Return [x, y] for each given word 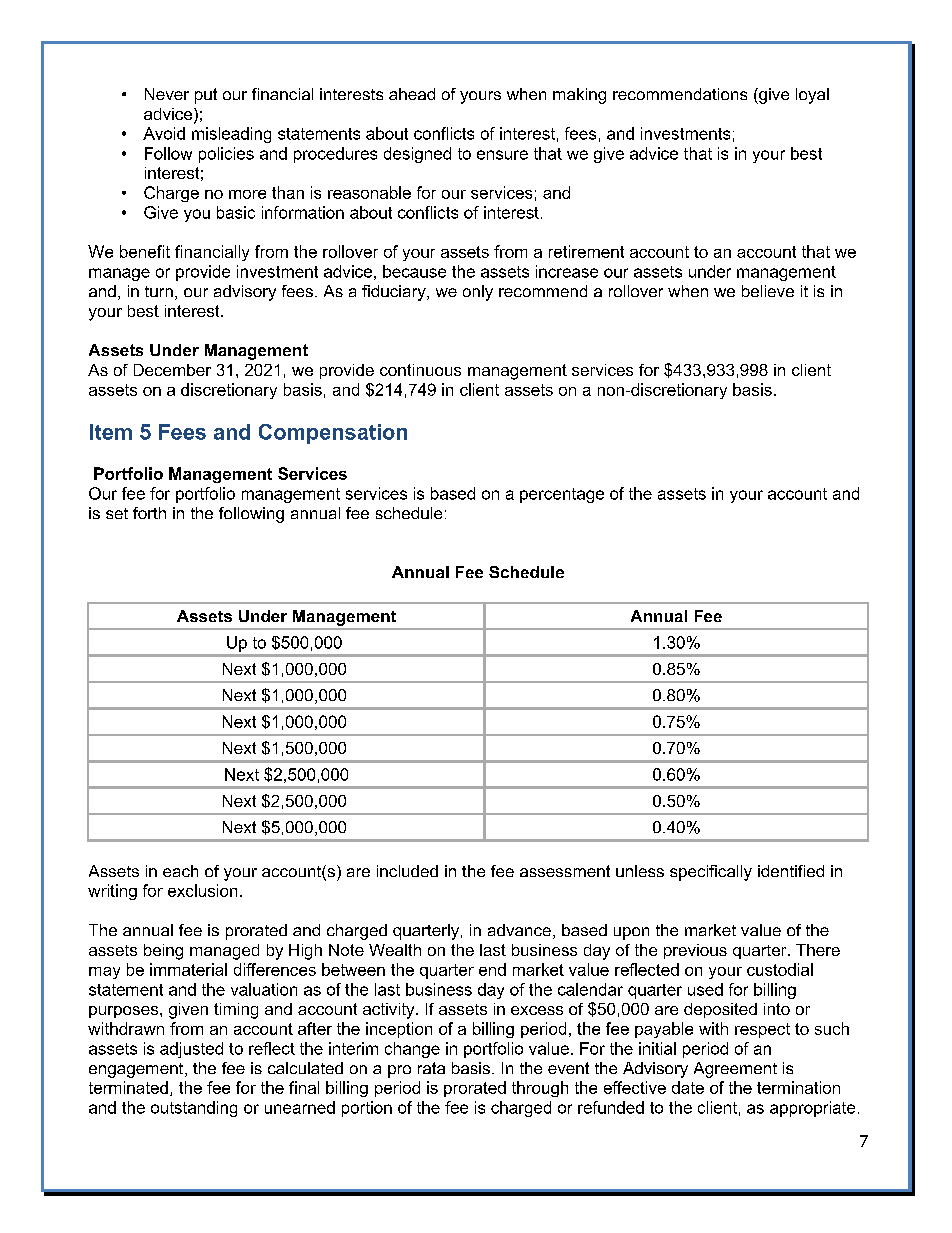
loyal [812, 96]
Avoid [164, 133]
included [407, 871]
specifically [711, 873]
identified [791, 871]
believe [768, 291]
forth [149, 513]
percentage [562, 495]
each [180, 871]
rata [431, 1068]
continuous [420, 370]
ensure [502, 155]
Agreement [735, 1070]
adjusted [191, 1050]
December [172, 370]
